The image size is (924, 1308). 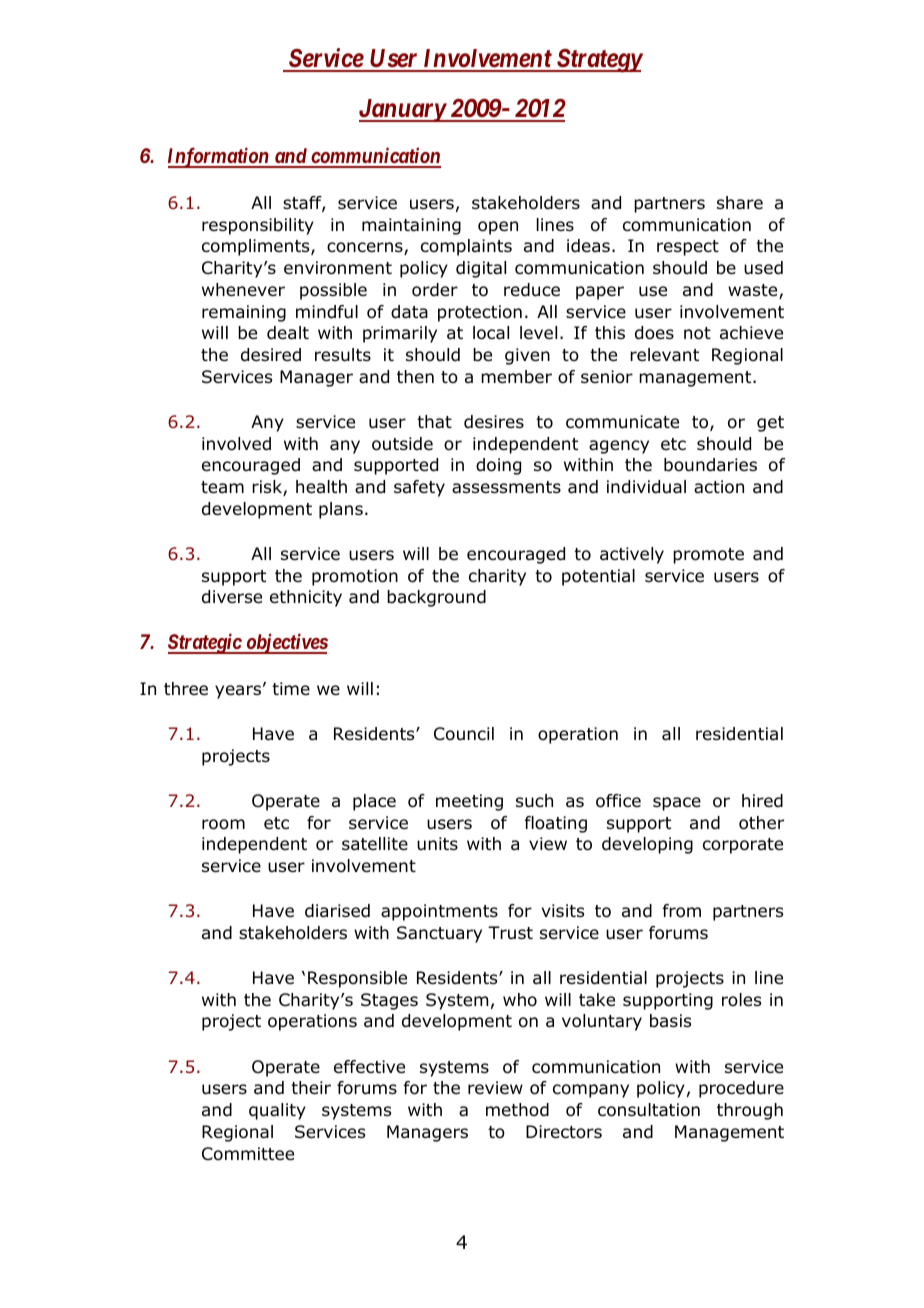 I want to click on open, so click(x=498, y=228).
